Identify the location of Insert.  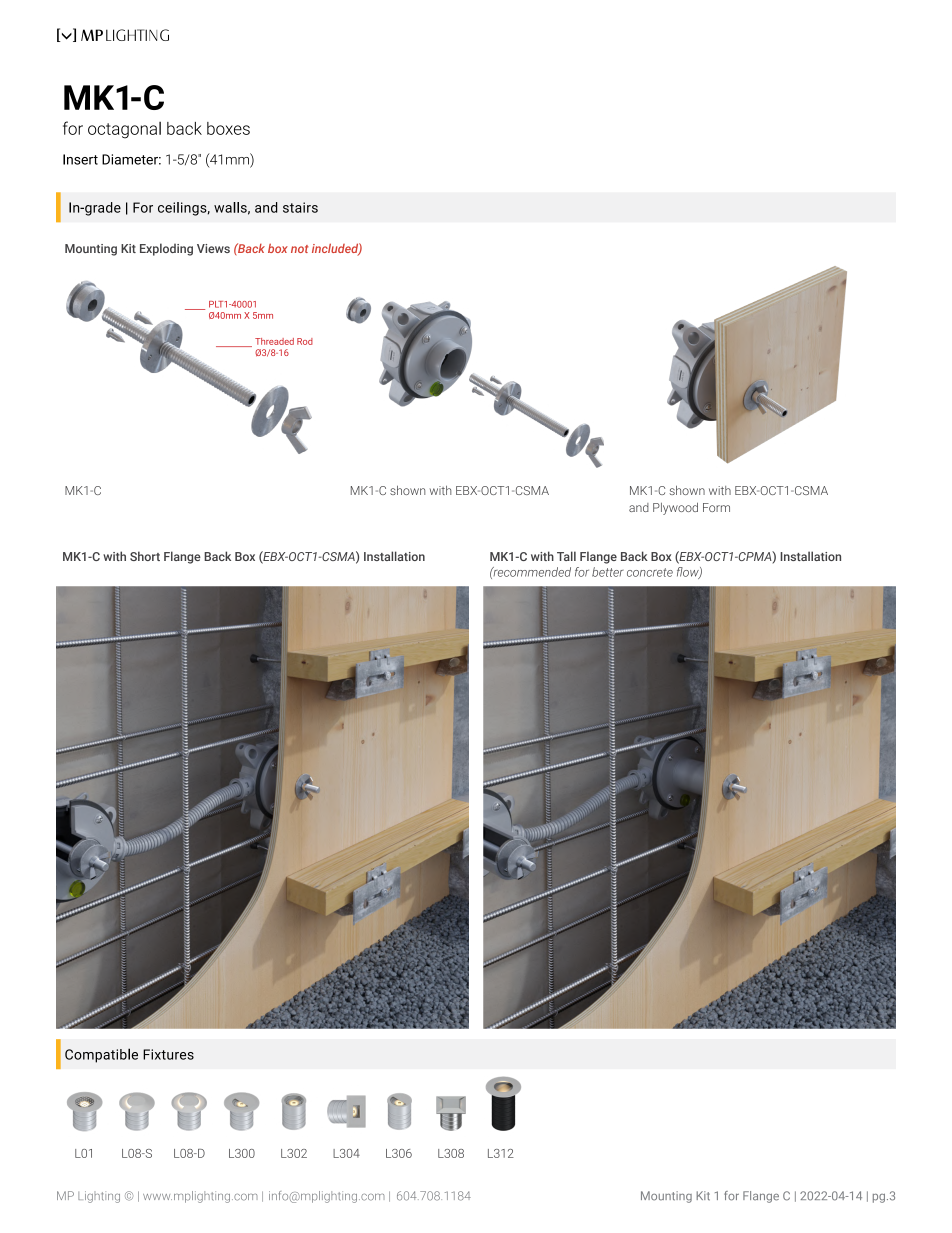
(80, 159).
